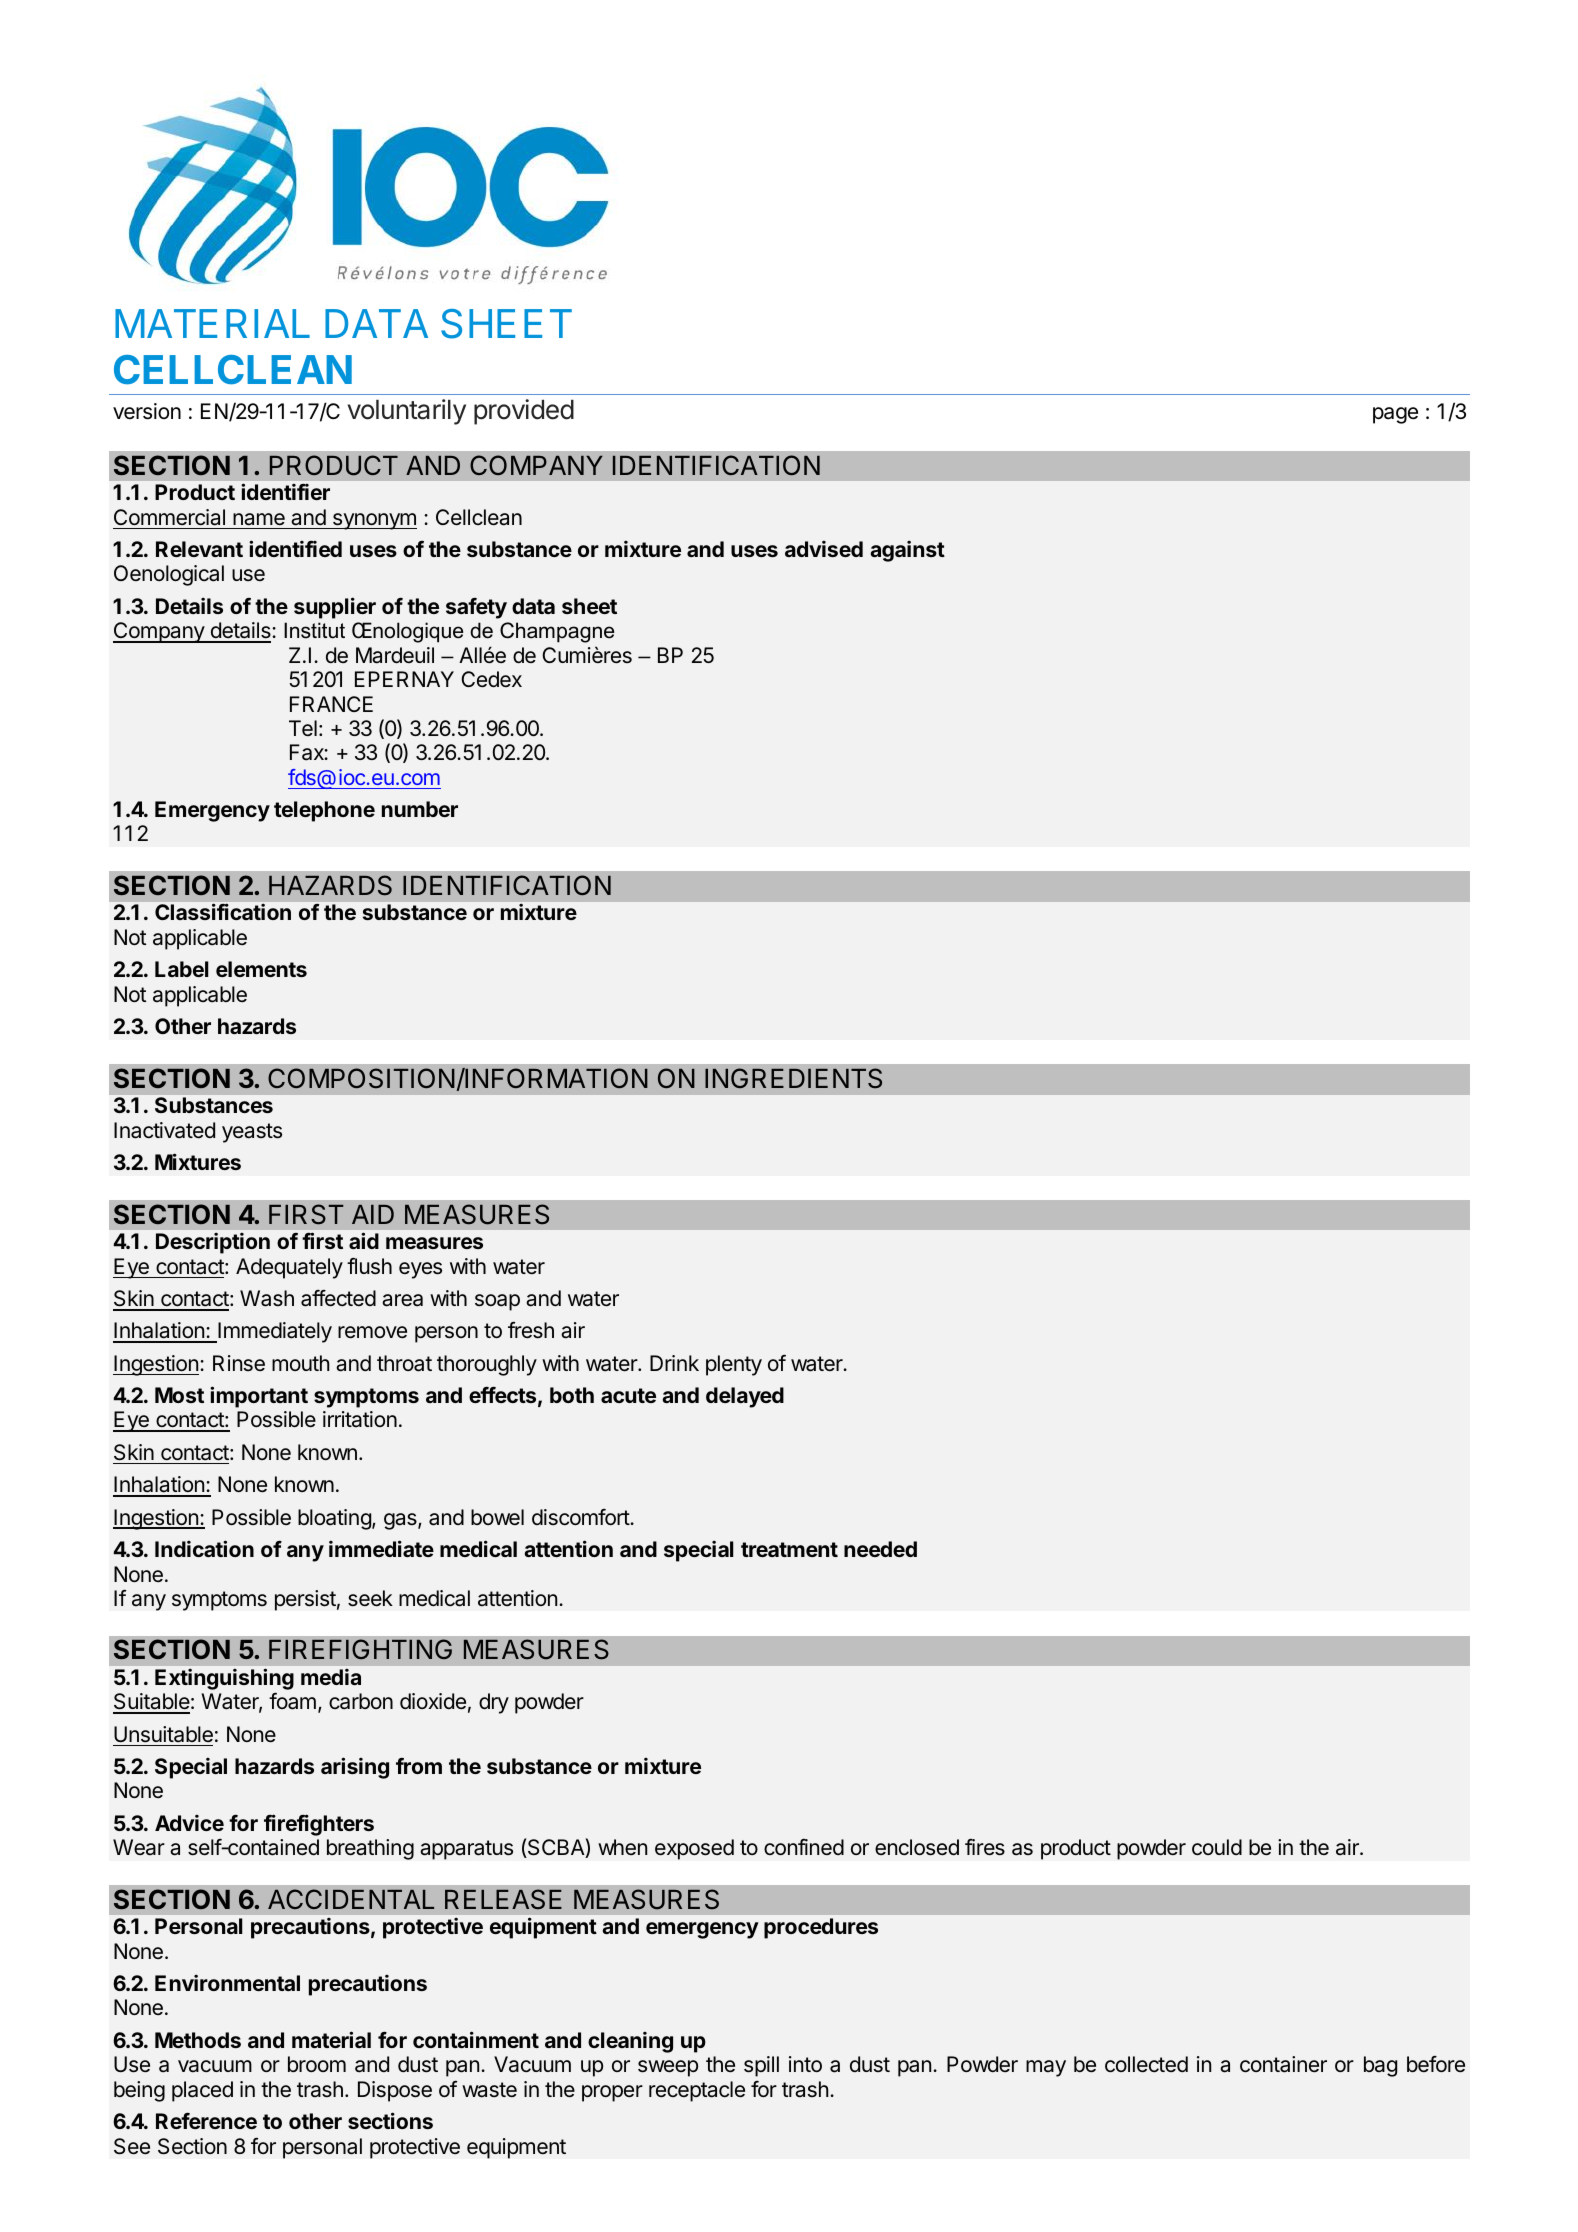  Describe the element at coordinates (285, 491) in the document. I see `identifier` at that location.
